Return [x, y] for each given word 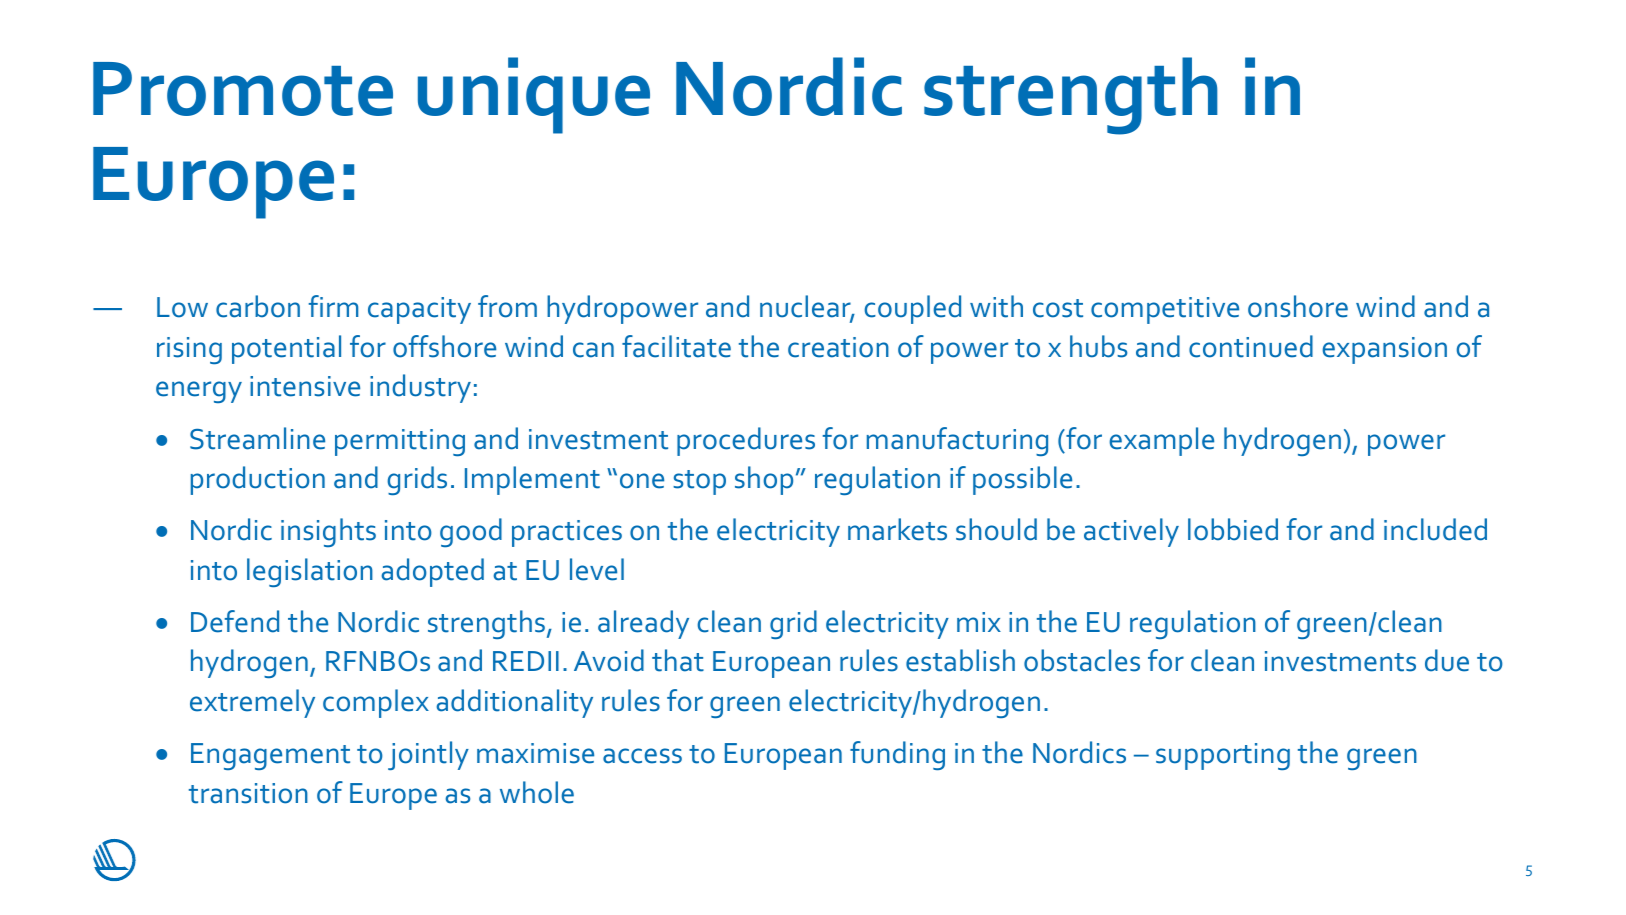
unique [534, 95]
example [1161, 441]
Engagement [270, 756]
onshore [1298, 306]
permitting [400, 442]
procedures [746, 441]
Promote [243, 89]
